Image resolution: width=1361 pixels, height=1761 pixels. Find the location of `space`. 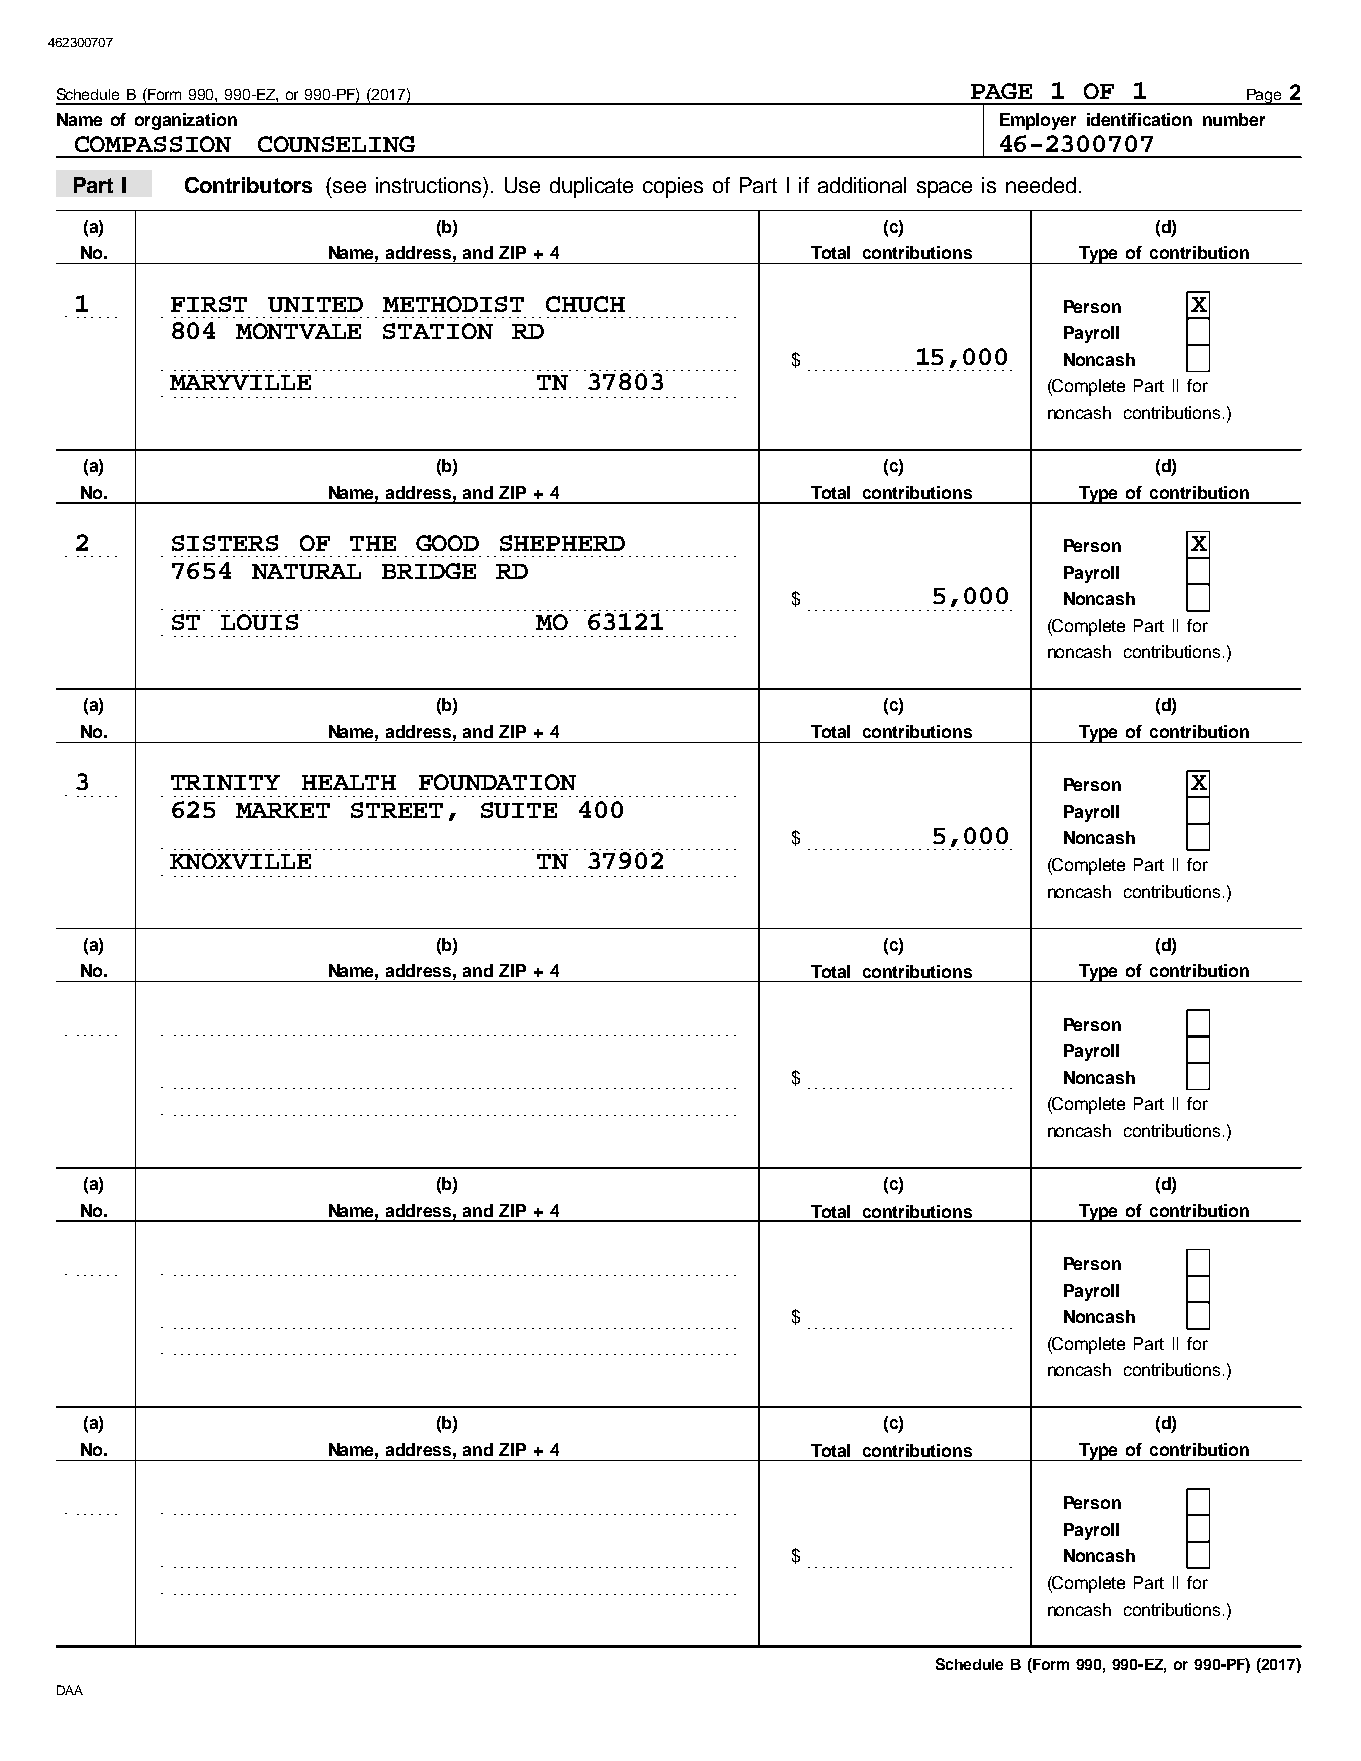

space is located at coordinates (944, 189).
